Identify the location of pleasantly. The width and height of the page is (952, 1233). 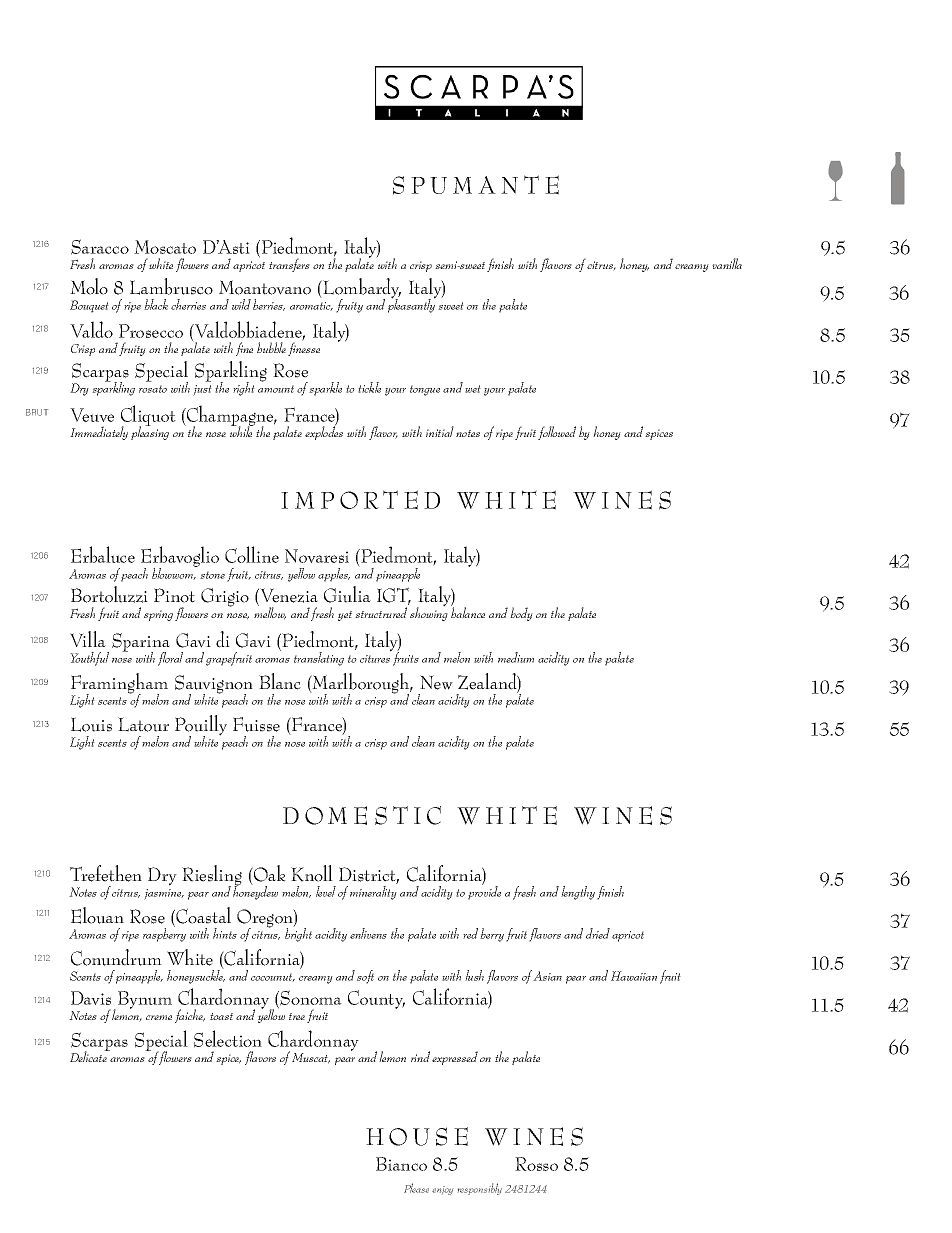
(412, 305).
